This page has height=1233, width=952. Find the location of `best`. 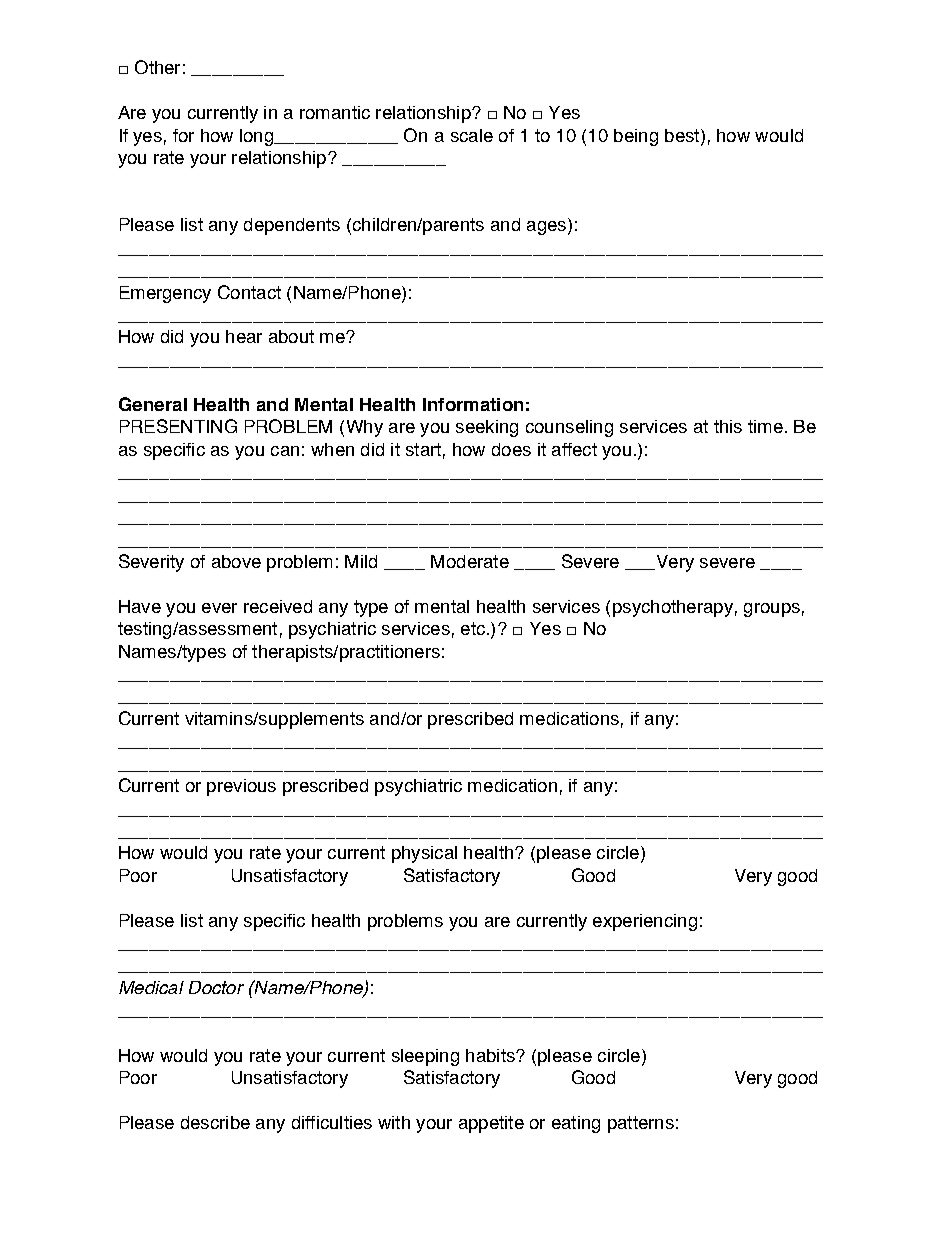

best is located at coordinates (683, 135).
